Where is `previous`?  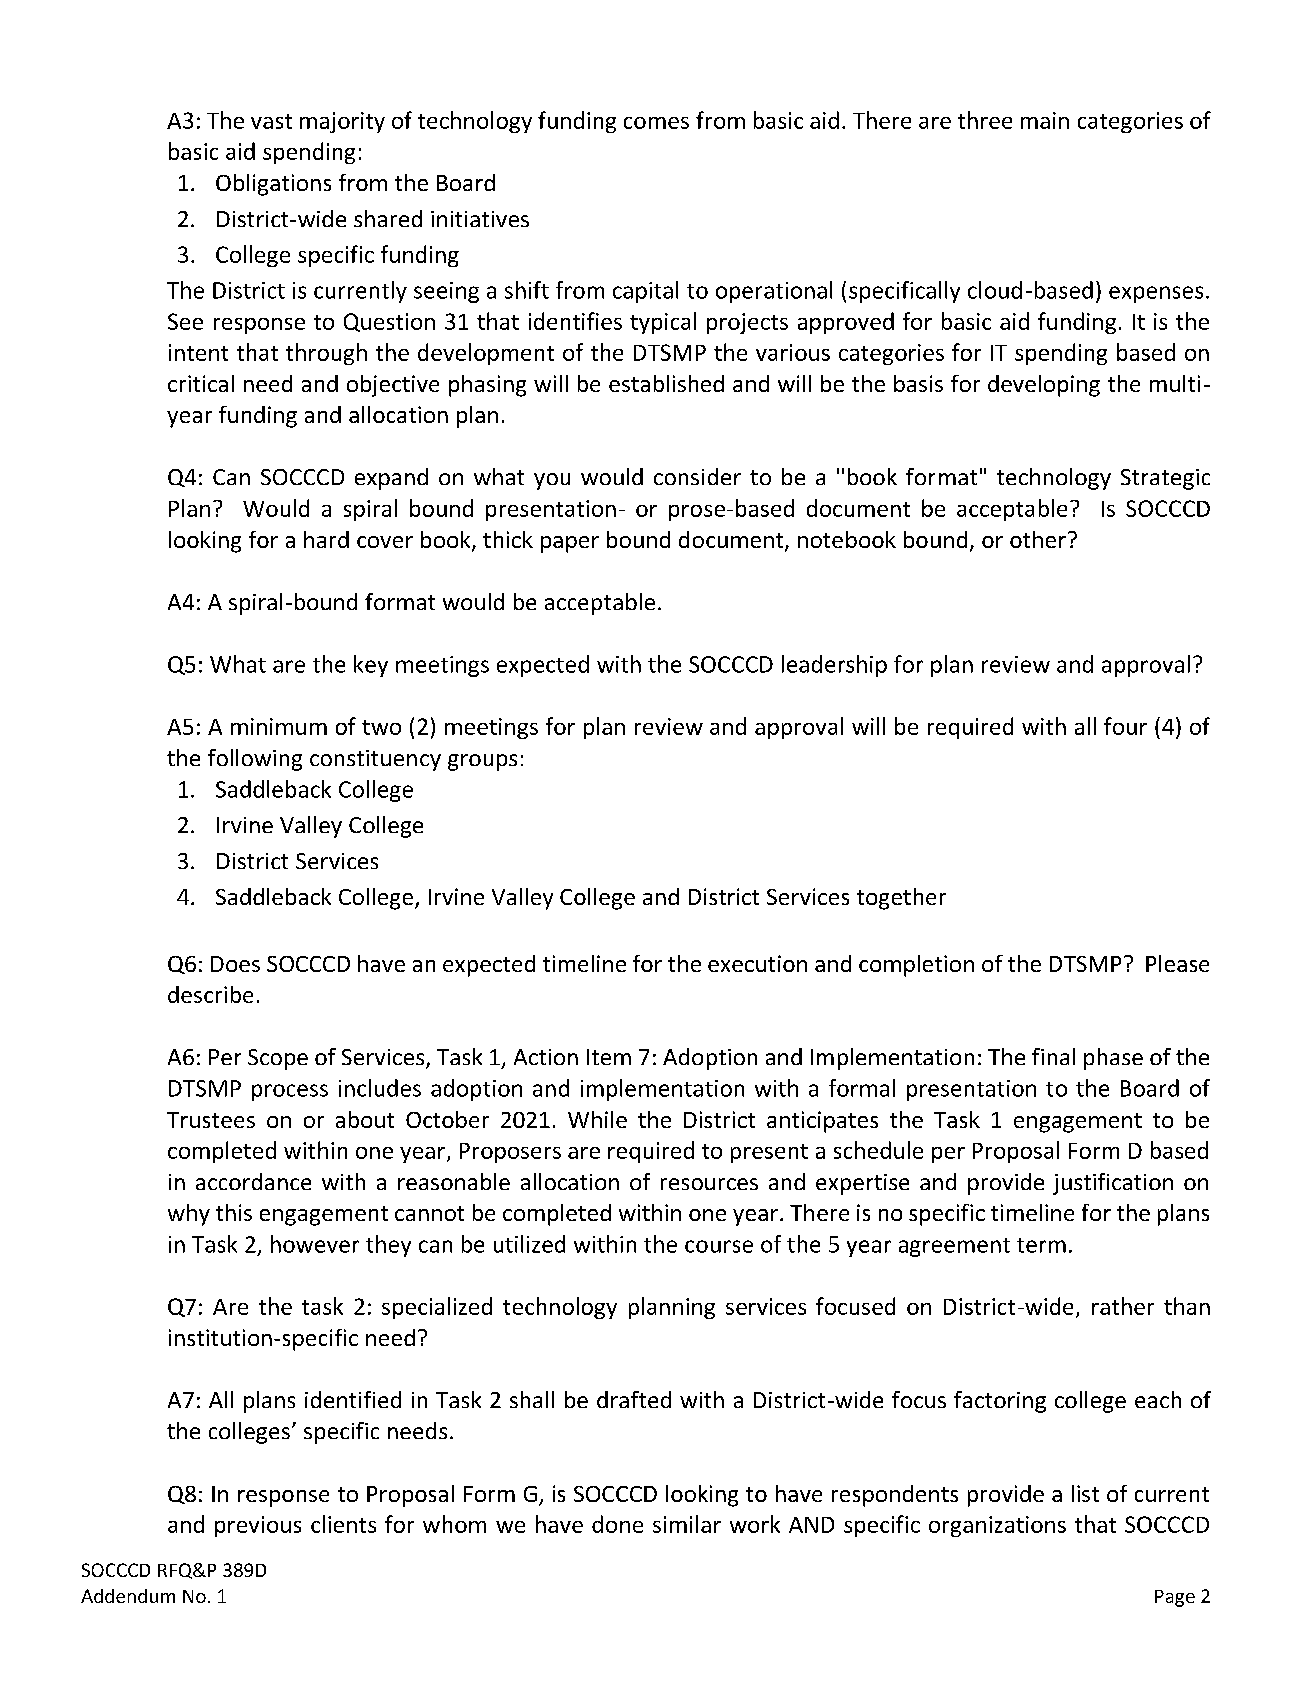 previous is located at coordinates (258, 1526).
